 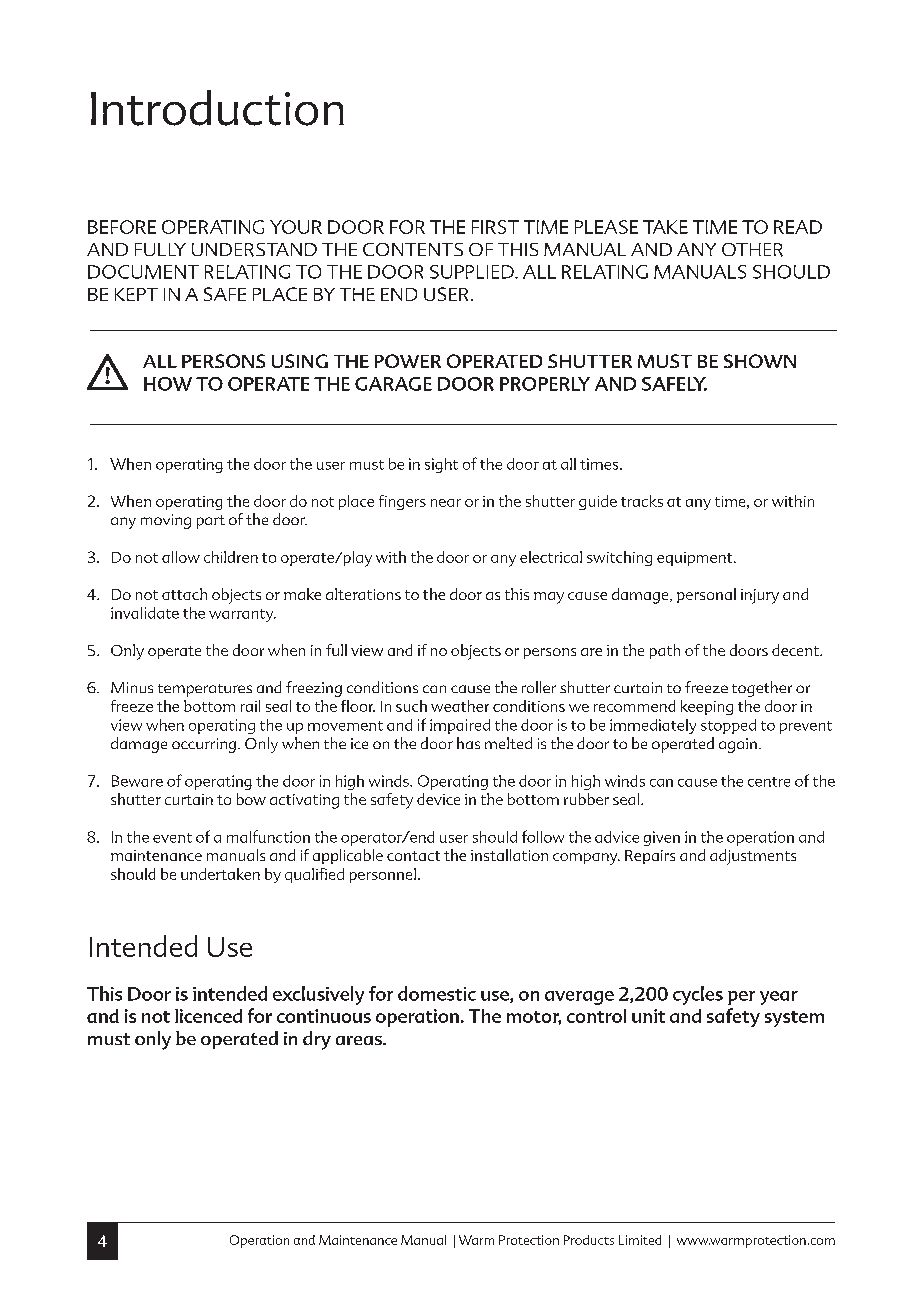 What do you see at coordinates (589, 1240) in the screenshot?
I see `Products` at bounding box center [589, 1240].
